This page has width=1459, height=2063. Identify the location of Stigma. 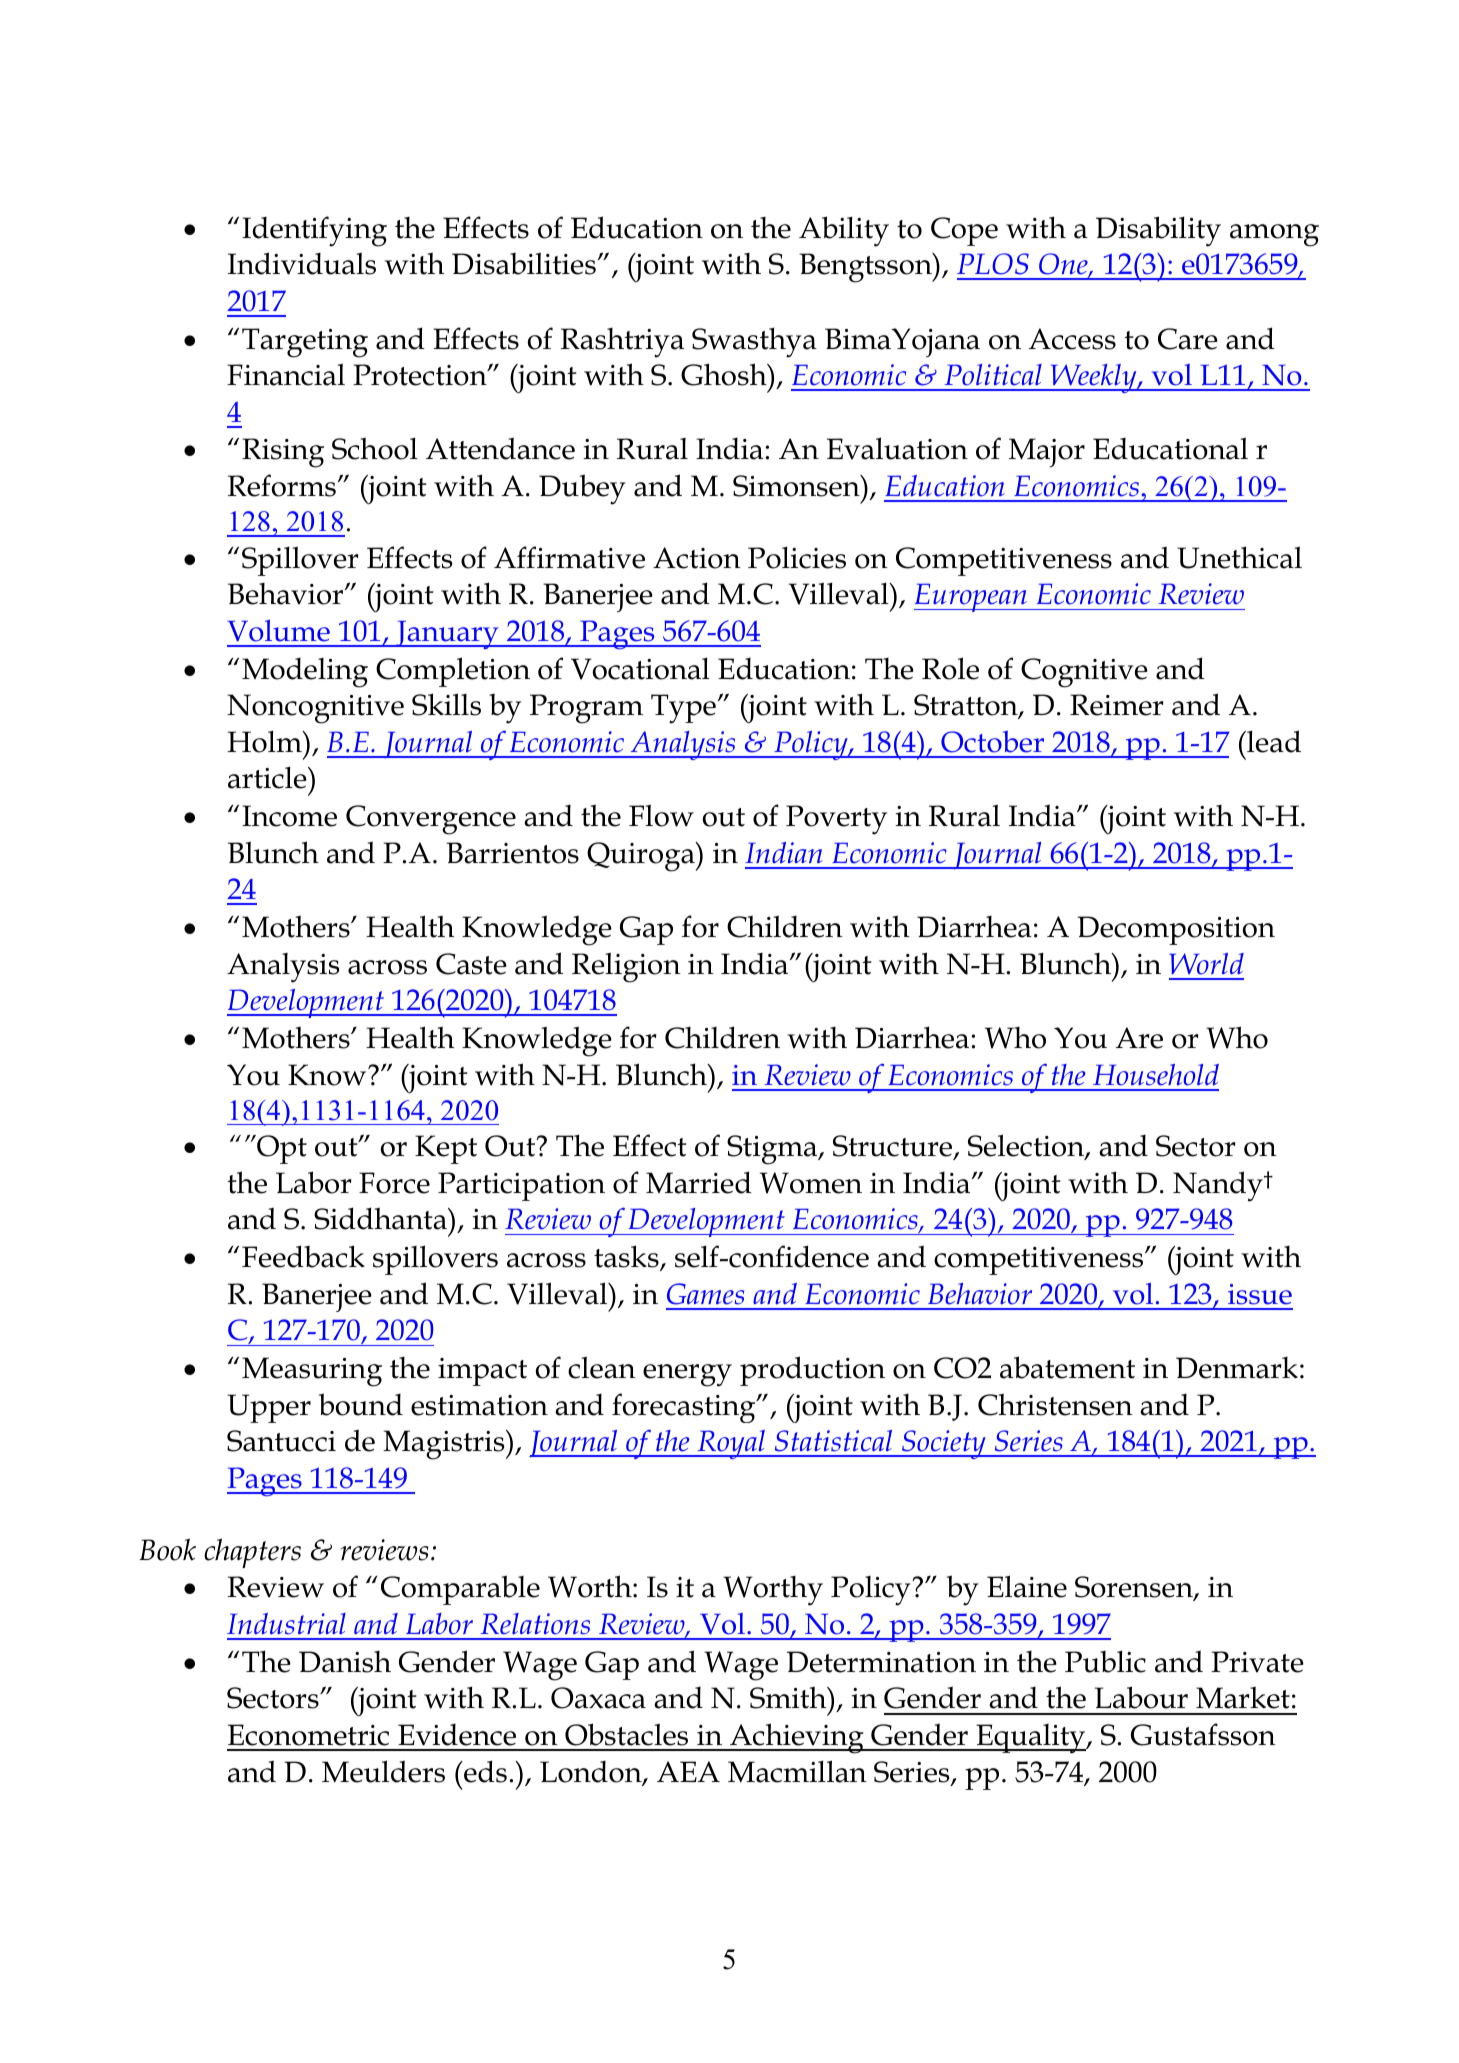
(773, 1150).
